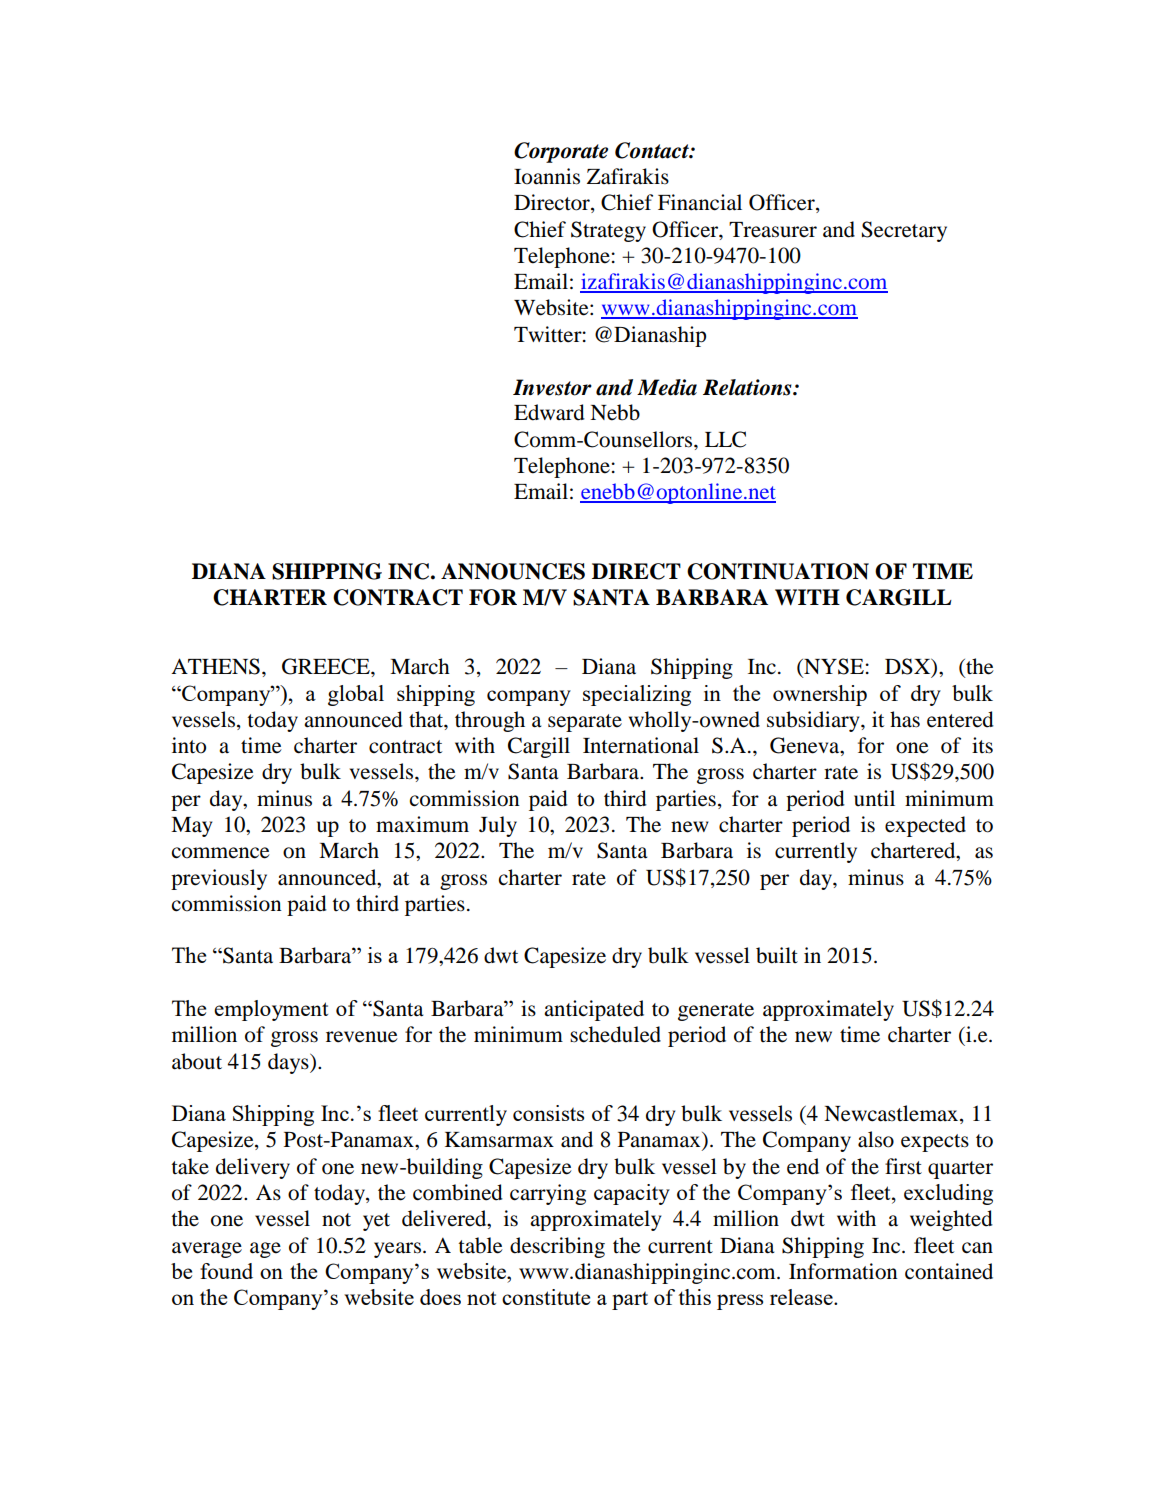 The image size is (1165, 1508). I want to click on previously, so click(219, 879).
